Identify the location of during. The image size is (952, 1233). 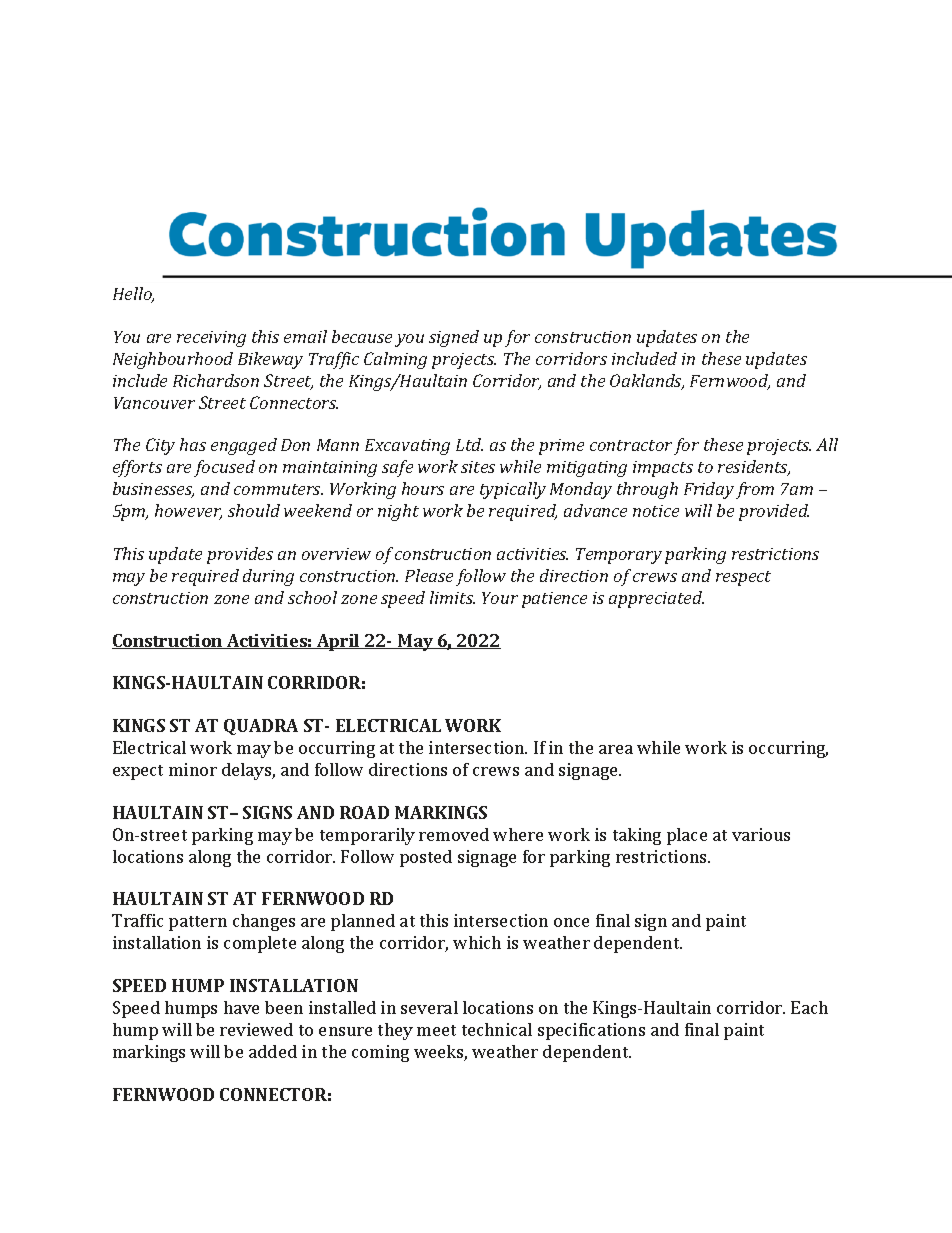
(268, 577).
